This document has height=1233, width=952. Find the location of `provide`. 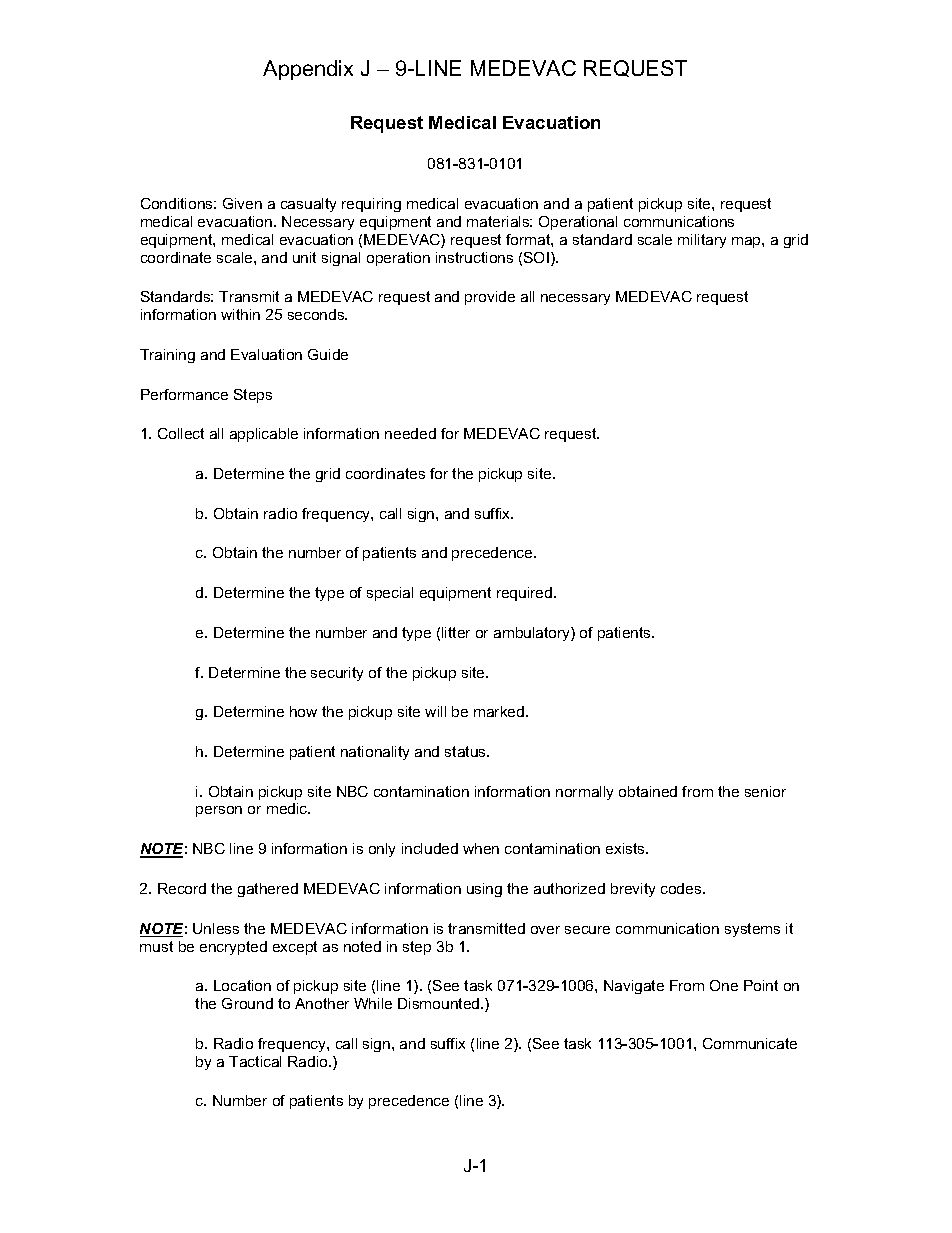

provide is located at coordinates (490, 298).
